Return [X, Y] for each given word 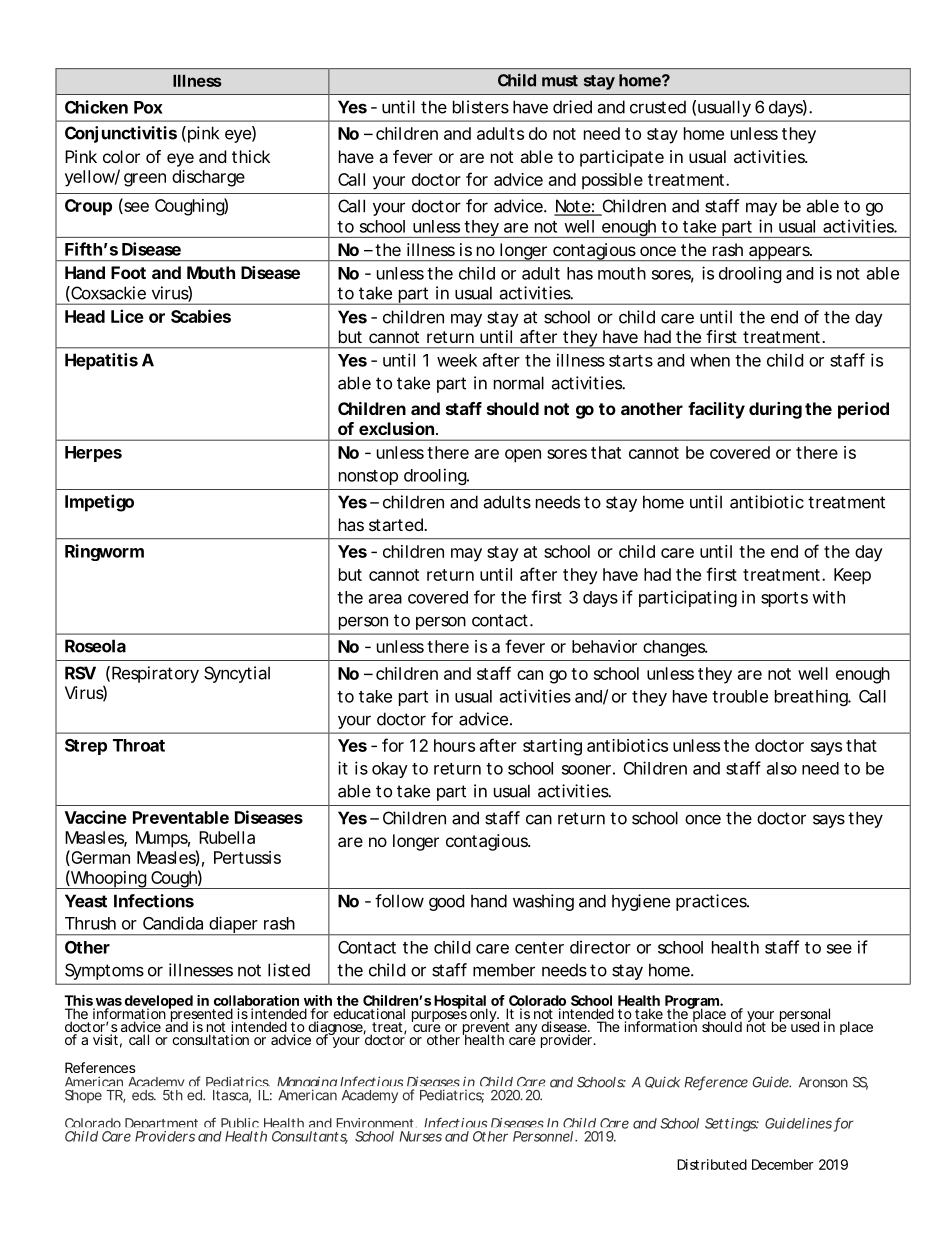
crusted [658, 107]
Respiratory [155, 674]
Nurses [421, 1136]
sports [784, 599]
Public [240, 1123]
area [385, 599]
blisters [481, 107]
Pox [148, 107]
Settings [732, 1125]
